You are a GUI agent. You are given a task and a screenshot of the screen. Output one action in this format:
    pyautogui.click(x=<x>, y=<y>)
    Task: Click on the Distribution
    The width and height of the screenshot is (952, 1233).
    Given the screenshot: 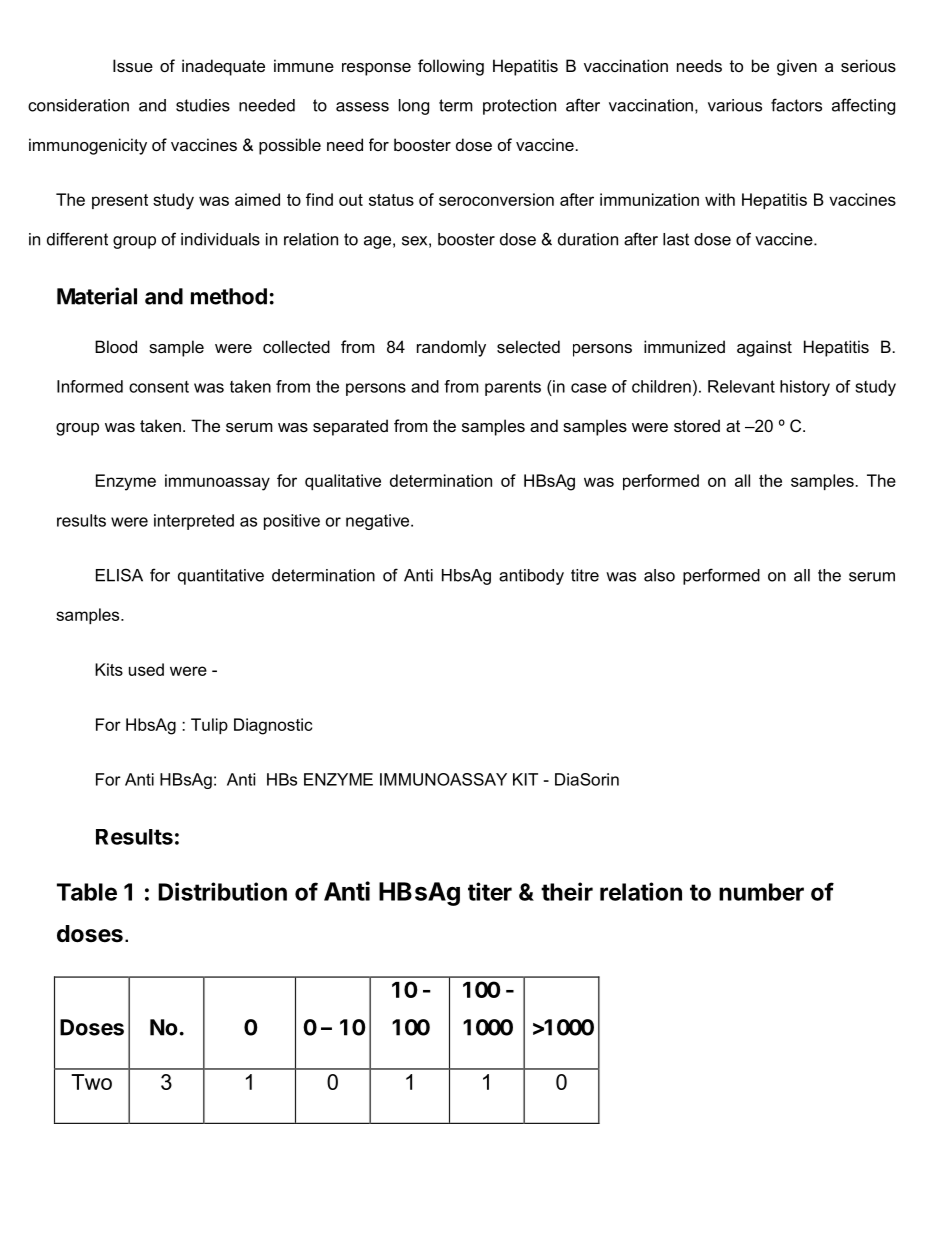 What is the action you would take?
    pyautogui.click(x=222, y=891)
